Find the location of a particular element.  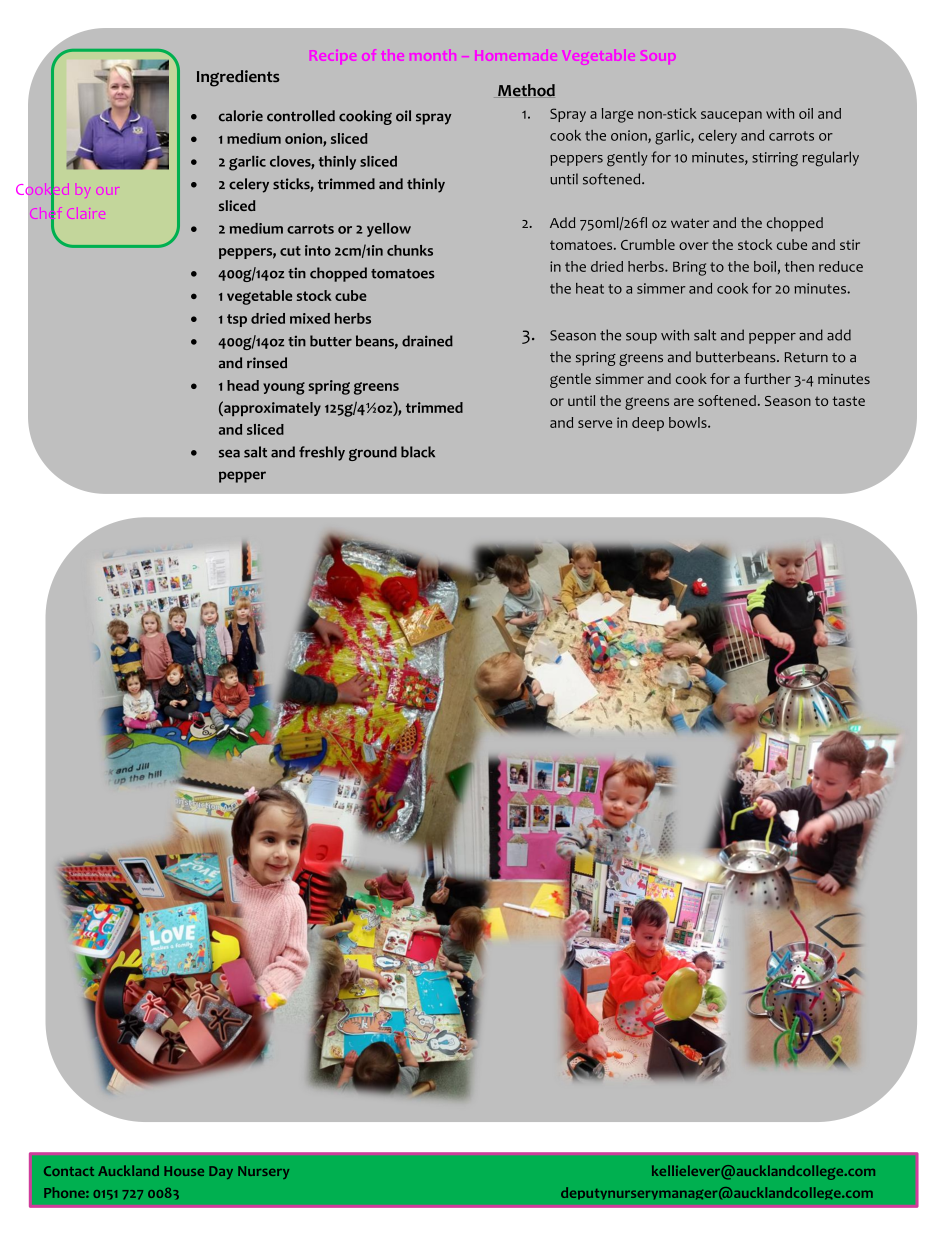

saucepan is located at coordinates (731, 116).
